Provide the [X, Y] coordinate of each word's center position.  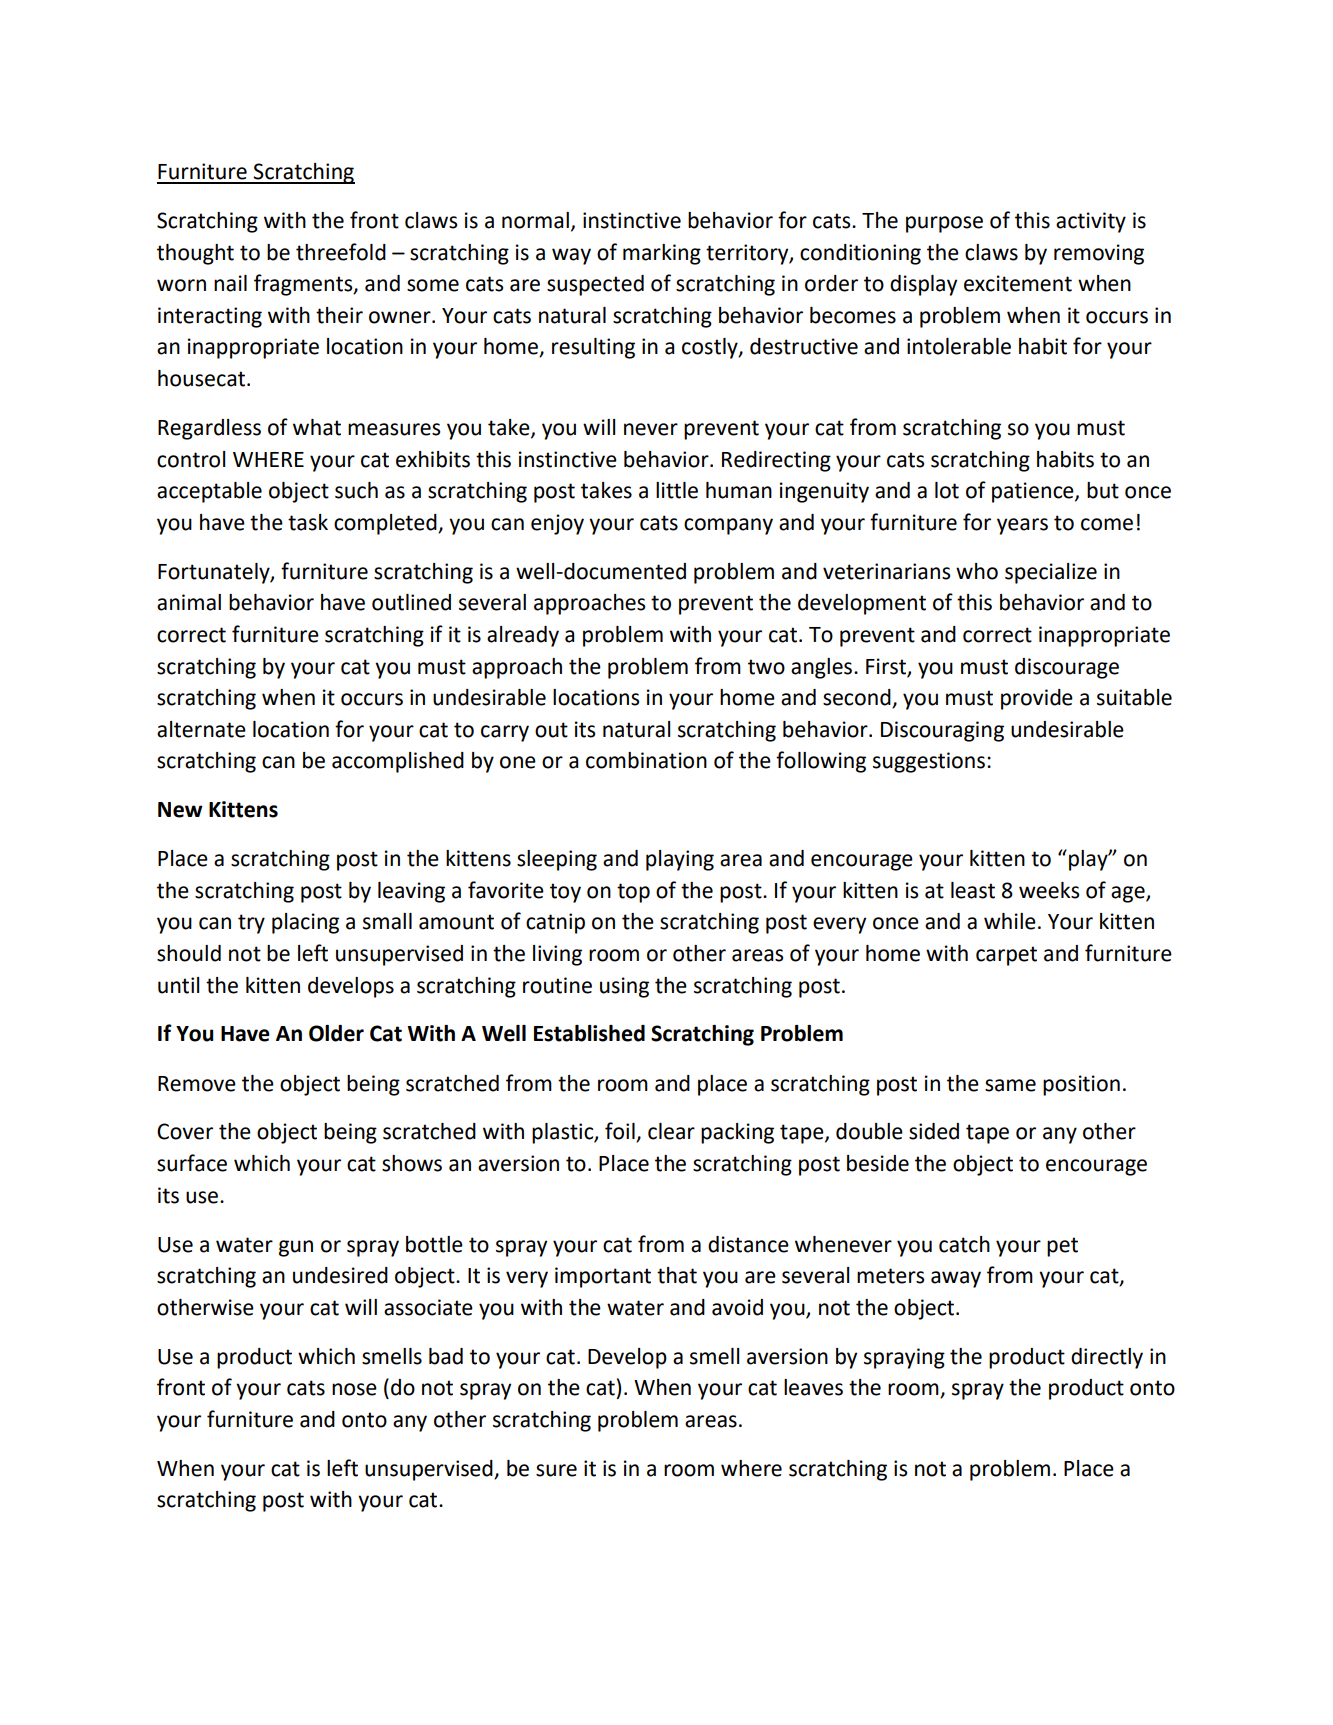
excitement [1018, 283]
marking [662, 254]
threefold [341, 252]
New [180, 810]
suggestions [929, 762]
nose [354, 1389]
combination [646, 760]
